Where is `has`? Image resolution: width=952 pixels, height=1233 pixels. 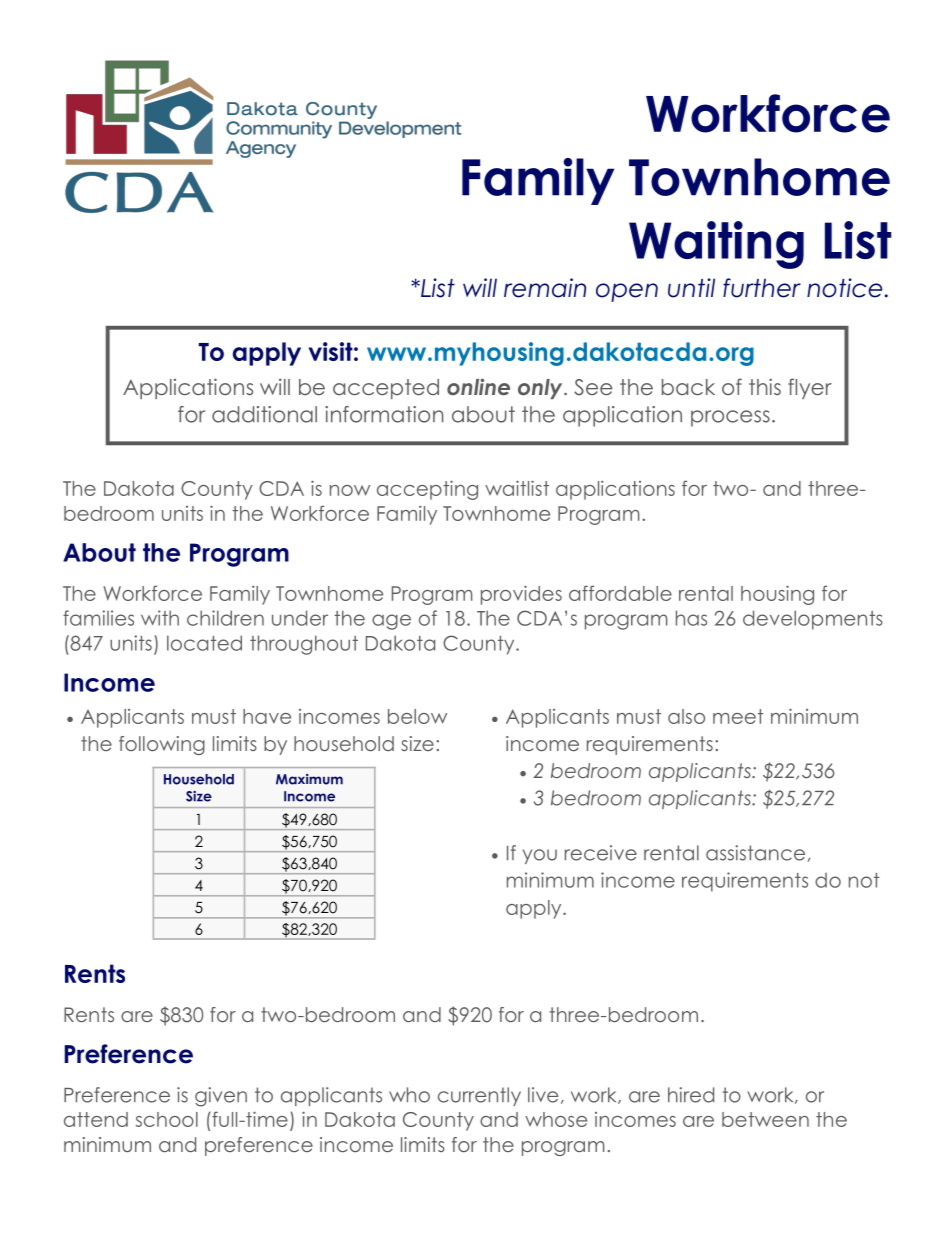 has is located at coordinates (691, 618).
